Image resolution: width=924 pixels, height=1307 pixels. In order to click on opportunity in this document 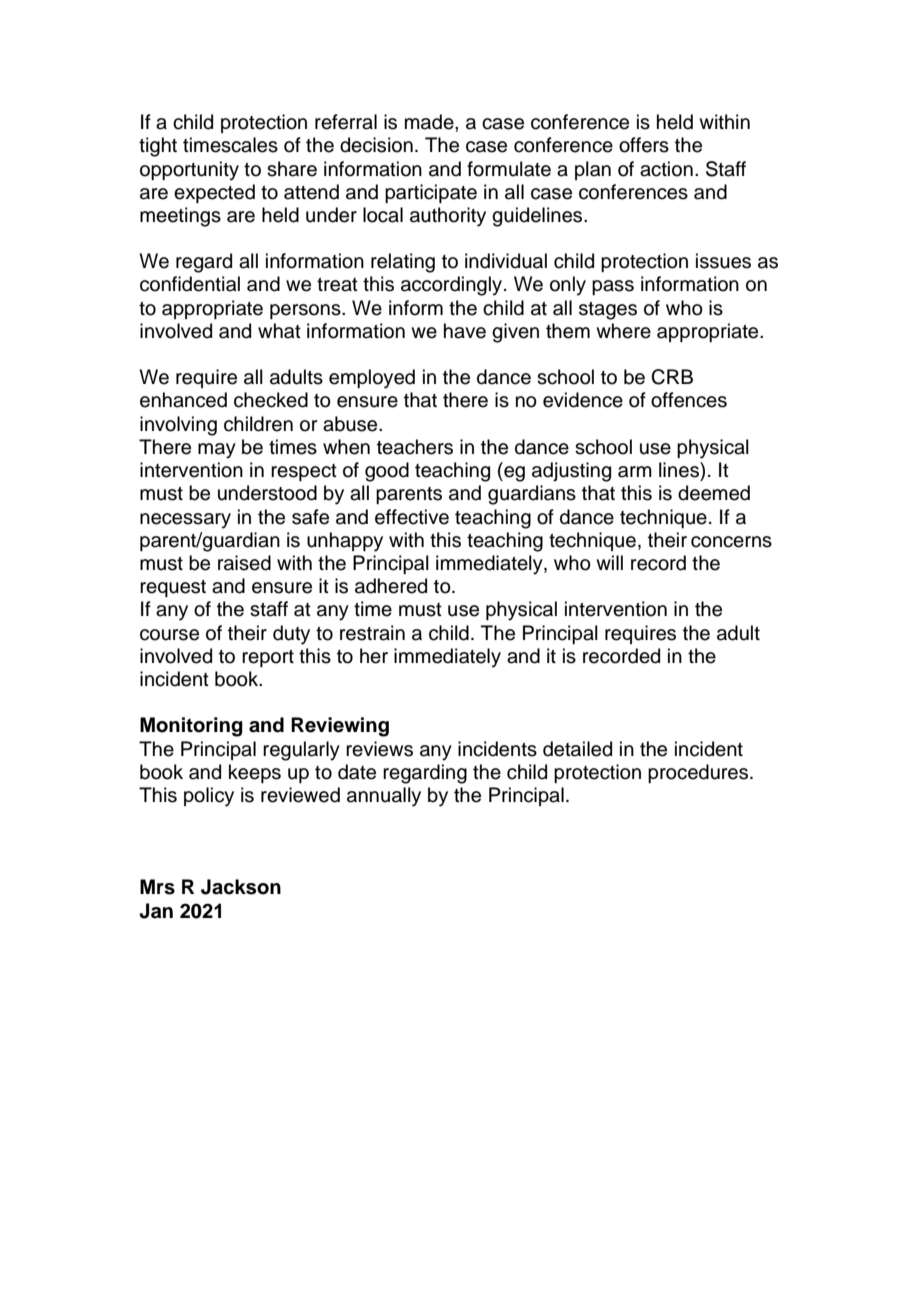, I will do `click(189, 171)`.
